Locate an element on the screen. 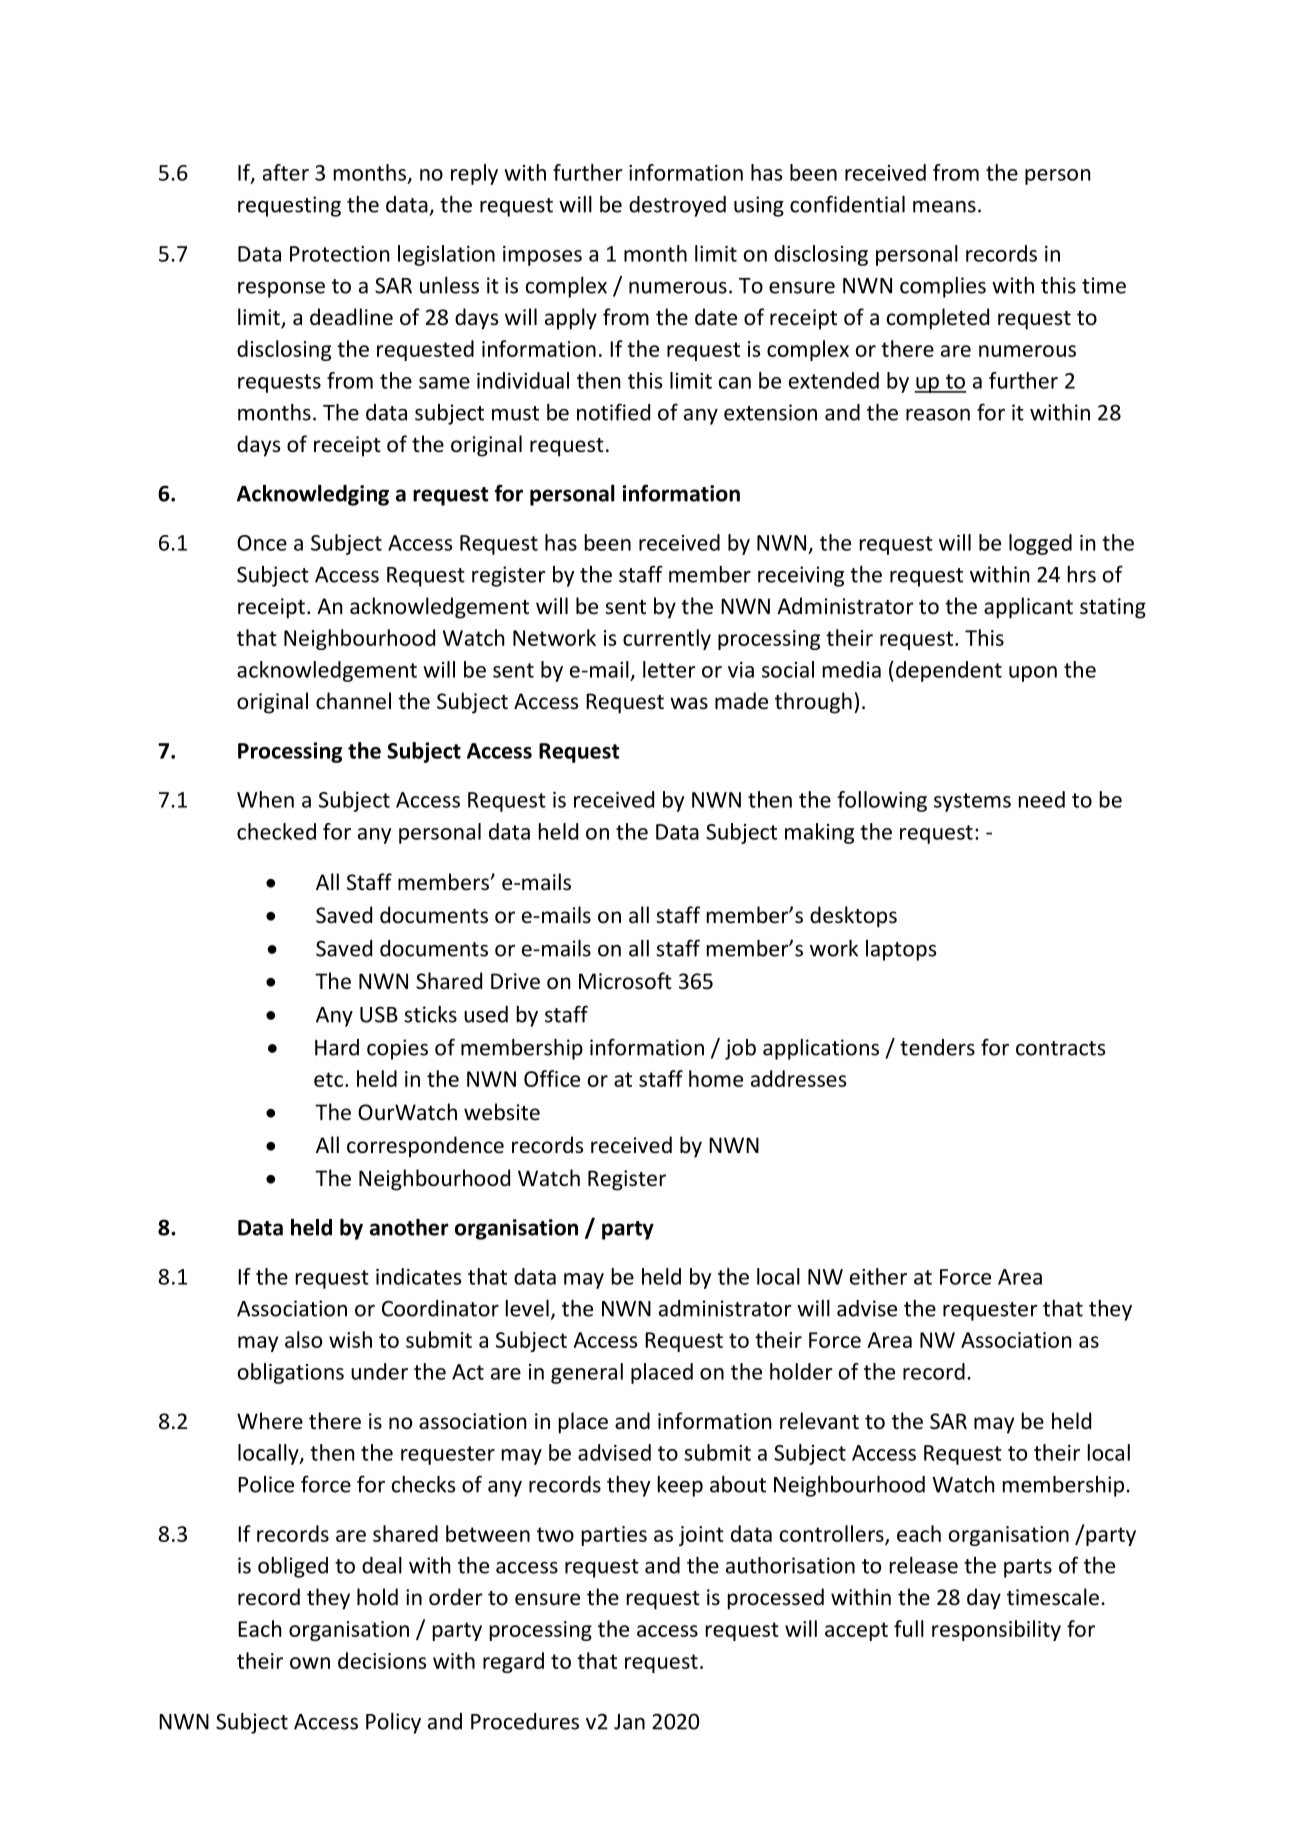  Acknowledging is located at coordinates (313, 495).
